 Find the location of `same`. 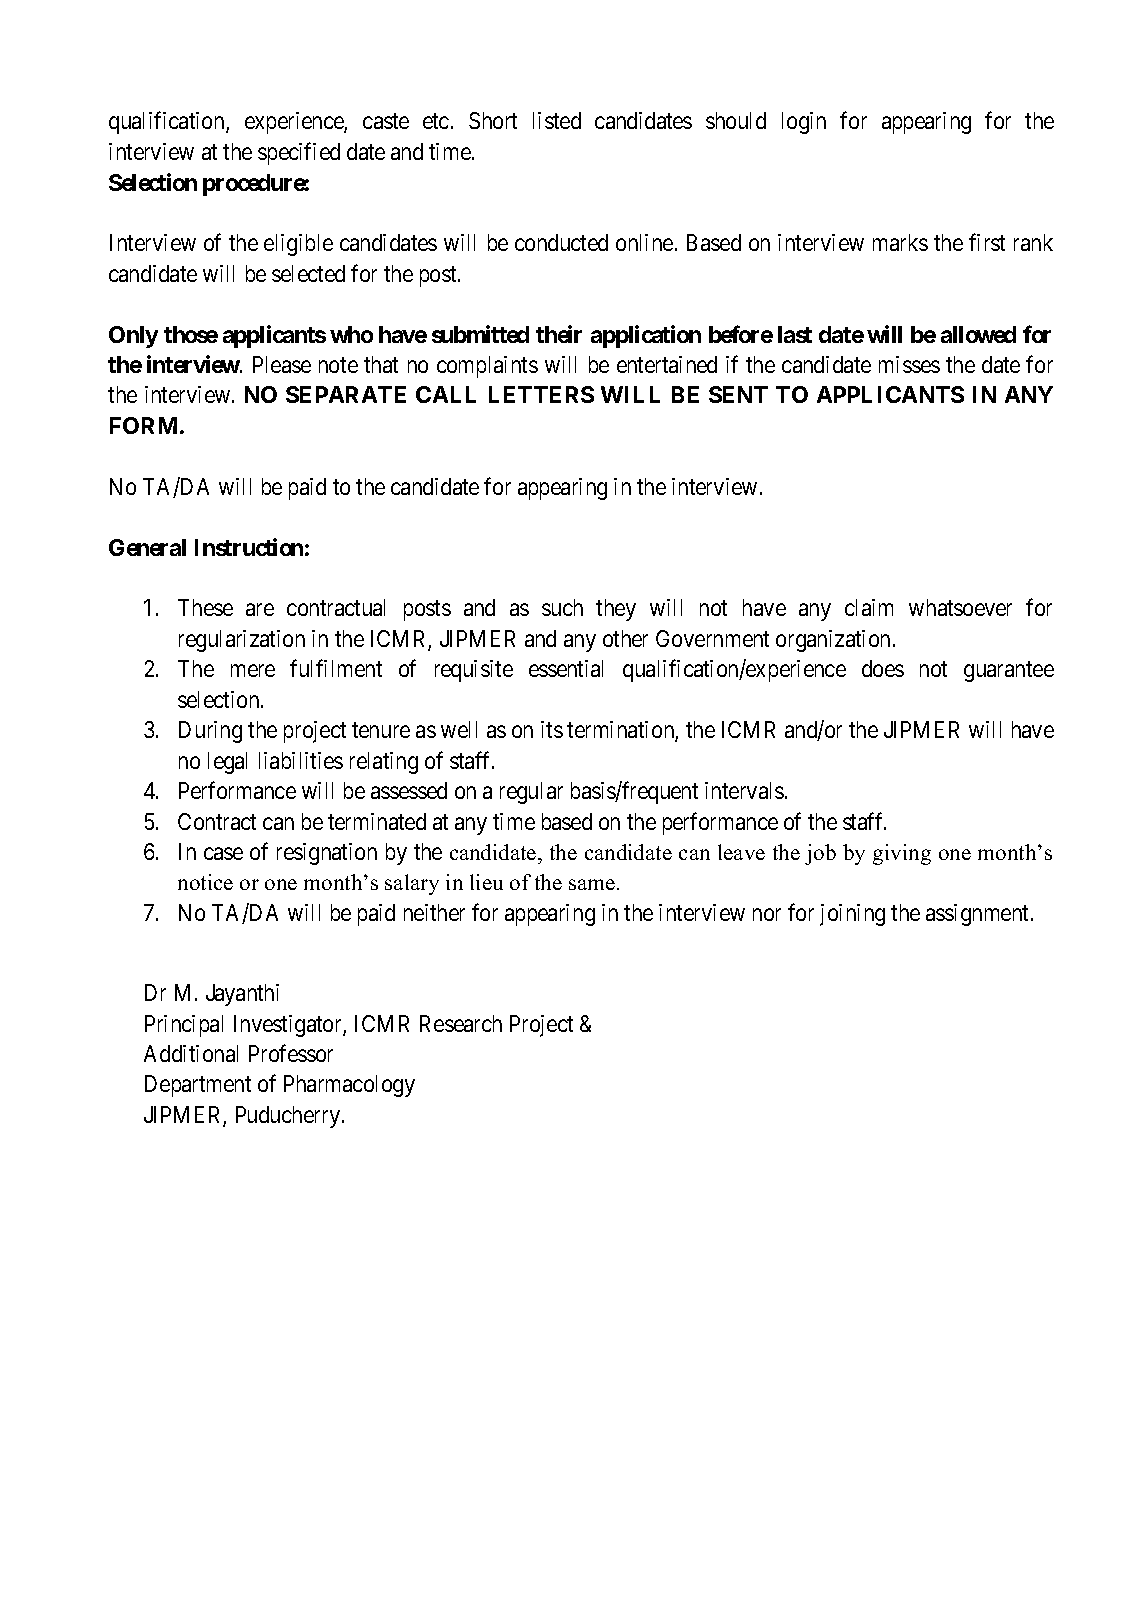

same is located at coordinates (593, 884).
